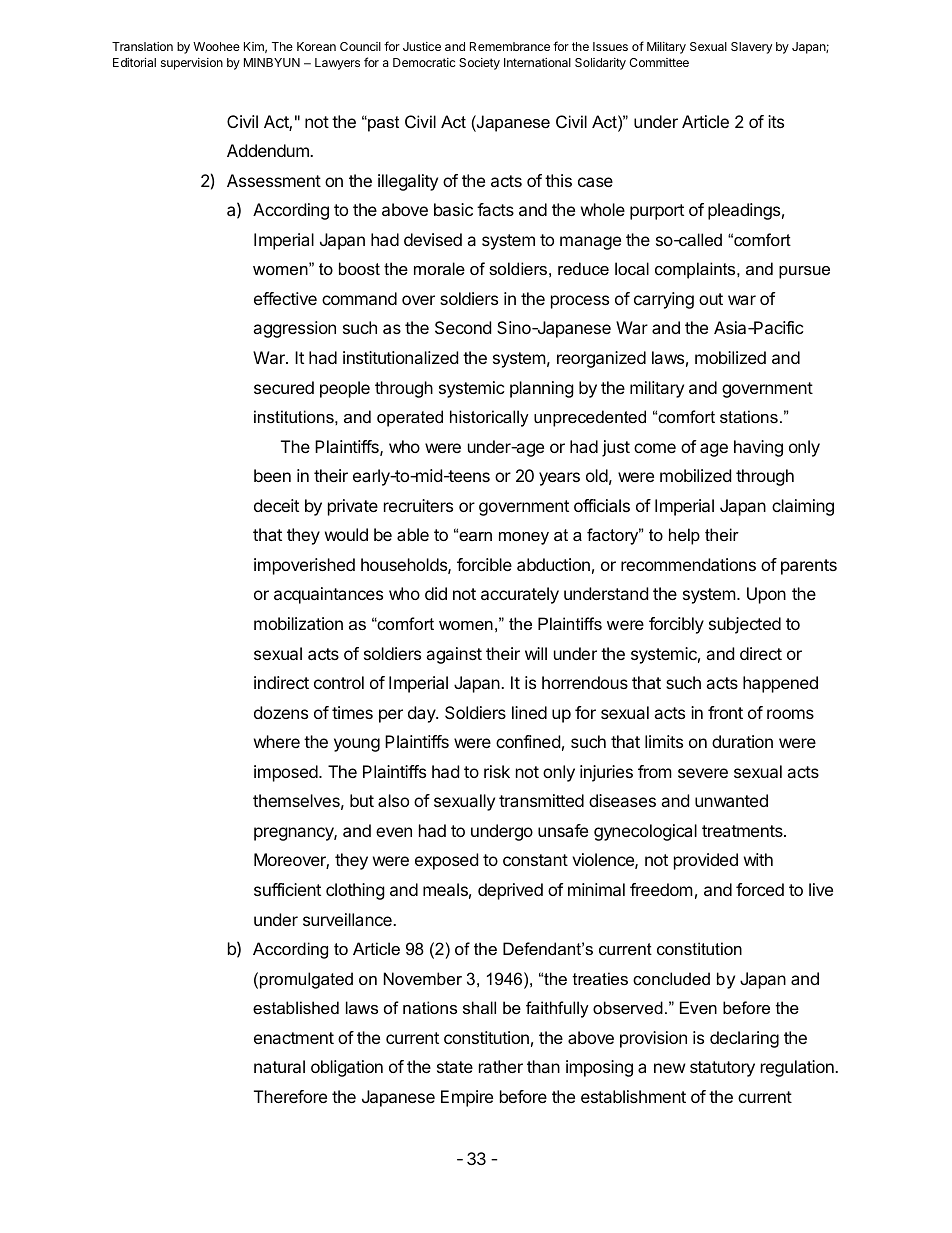 Image resolution: width=952 pixels, height=1233 pixels. Describe the element at coordinates (279, 1066) in the screenshot. I see `natural` at that location.
